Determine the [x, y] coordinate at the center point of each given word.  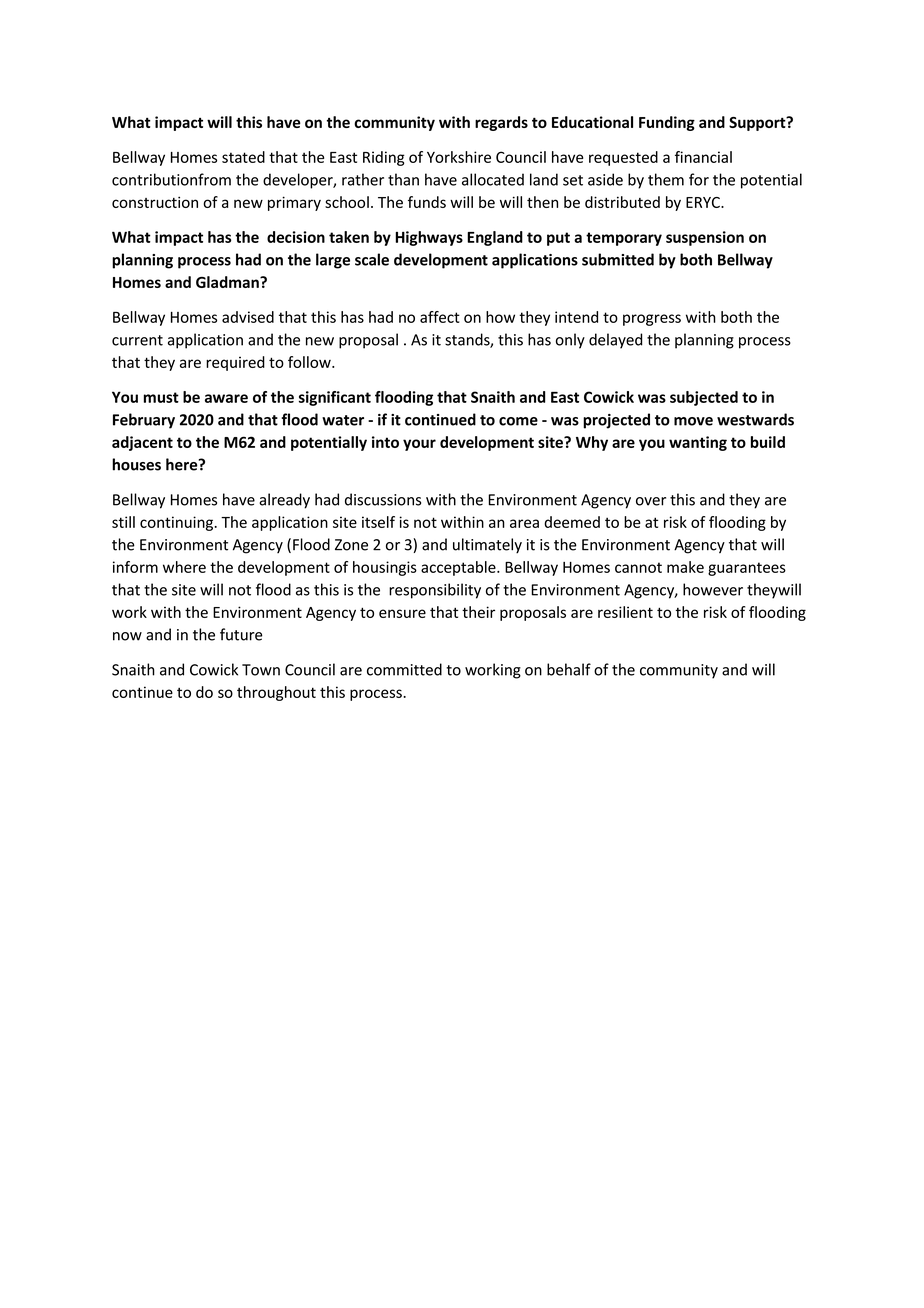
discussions [383, 499]
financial [703, 157]
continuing [176, 523]
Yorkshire [459, 157]
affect [440, 317]
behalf [569, 669]
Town [261, 670]
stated [243, 157]
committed [404, 669]
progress [652, 320]
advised [248, 317]
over [651, 501]
